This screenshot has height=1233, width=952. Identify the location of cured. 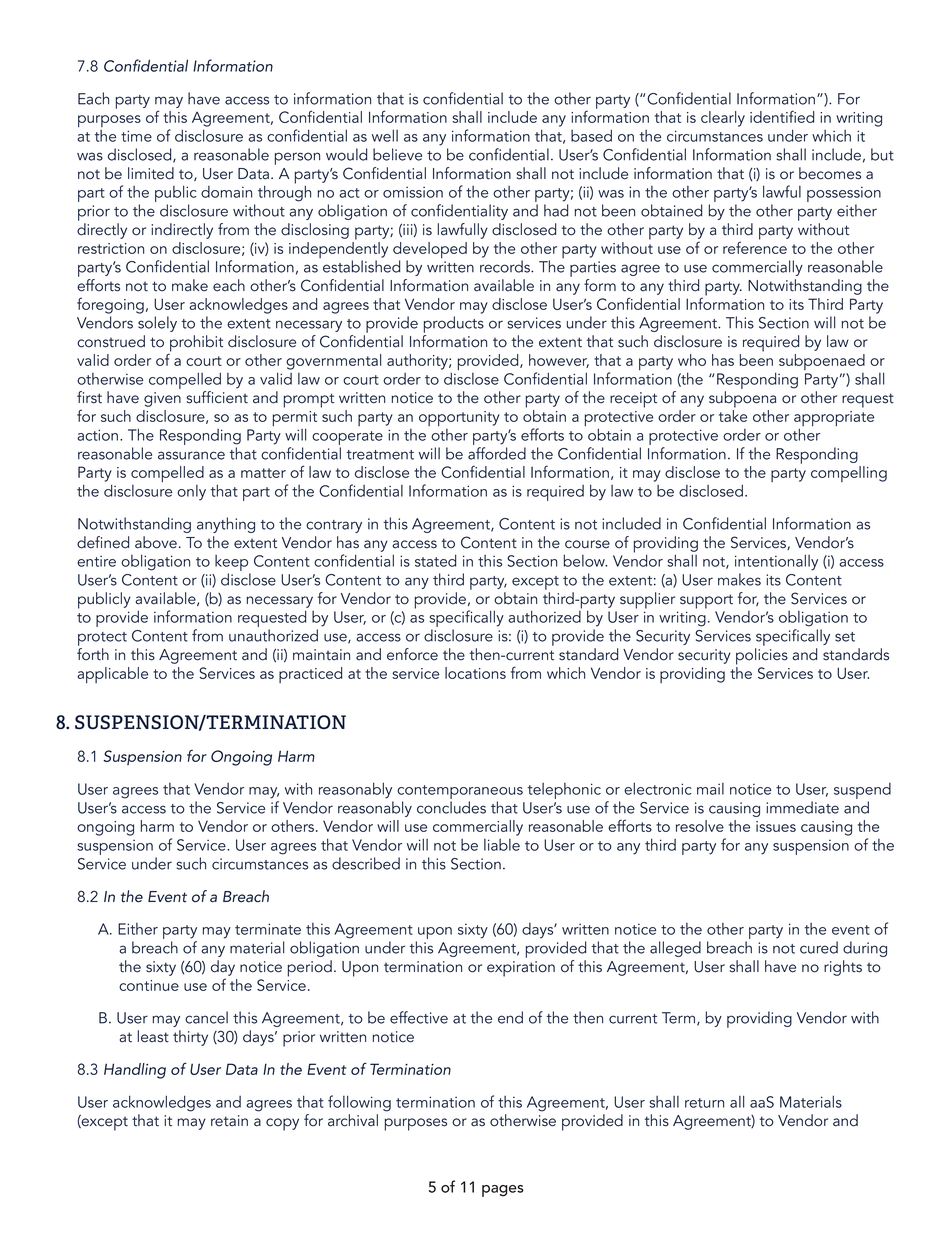
(819, 947).
